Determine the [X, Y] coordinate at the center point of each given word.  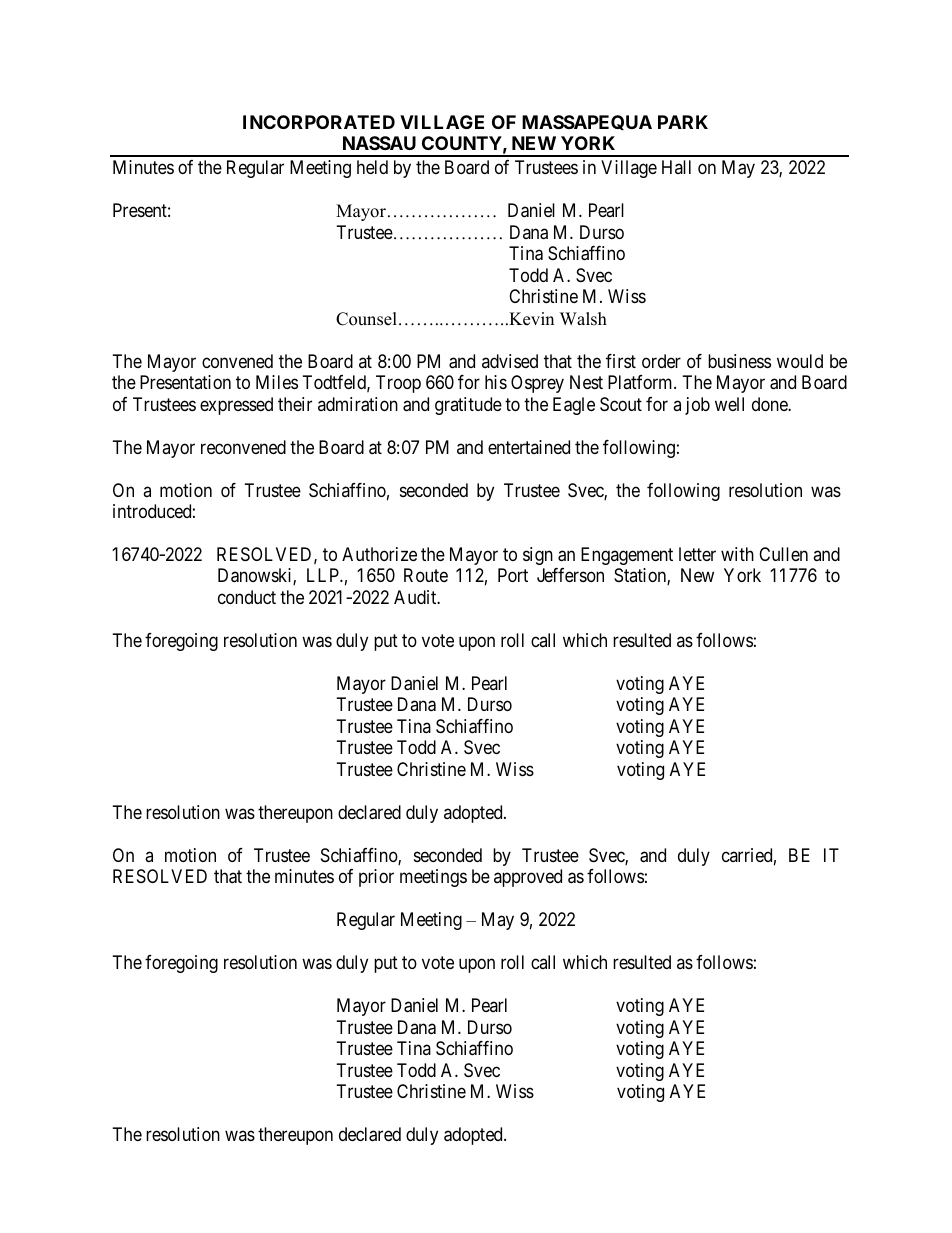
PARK [683, 122]
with [737, 554]
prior [376, 878]
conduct [247, 597]
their [295, 404]
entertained [529, 447]
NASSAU [379, 143]
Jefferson [570, 575]
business [739, 361]
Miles [277, 382]
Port [513, 575]
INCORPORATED [319, 122]
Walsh [583, 319]
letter [697, 554]
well [729, 404]
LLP [324, 575]
